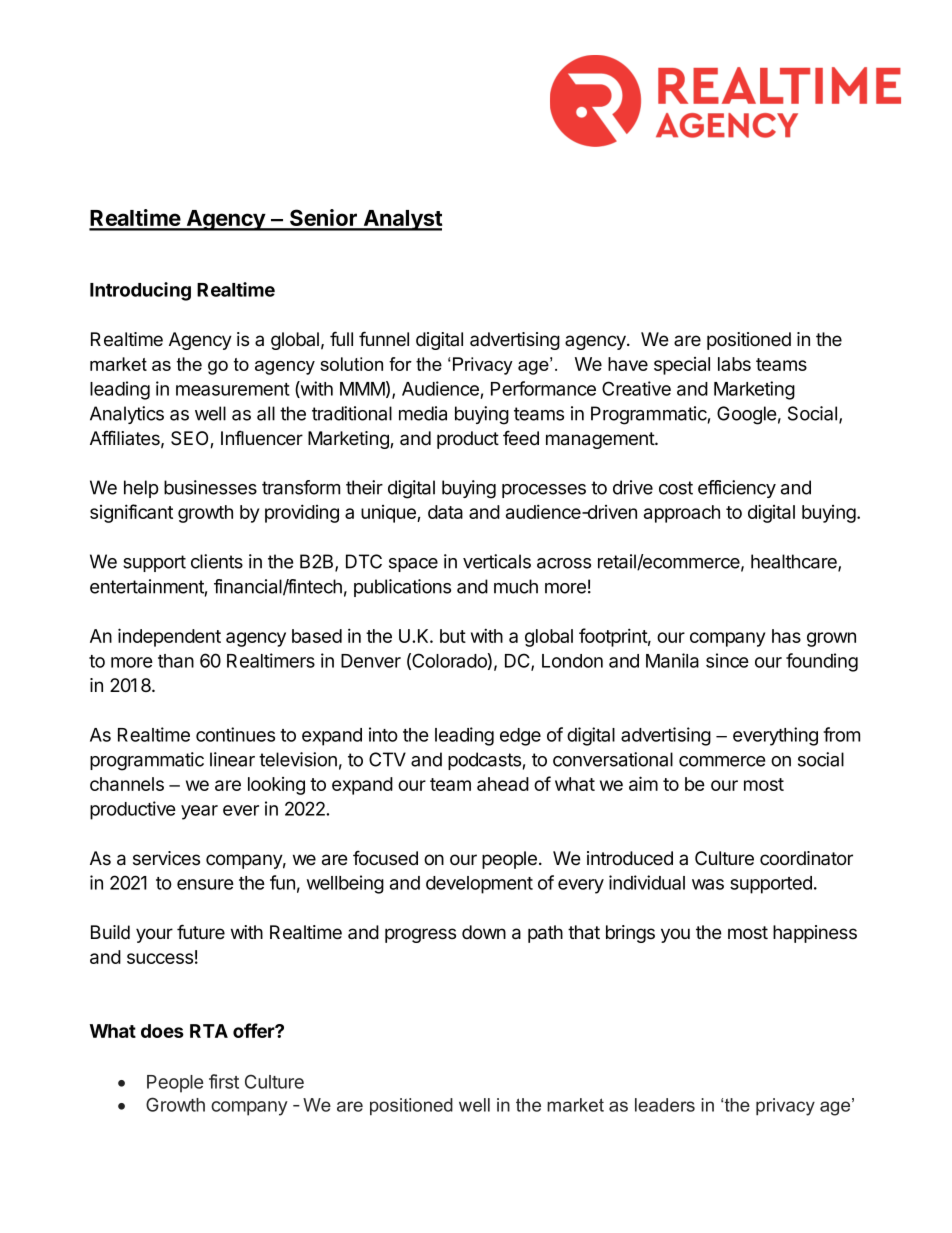 The width and height of the screenshot is (952, 1233). Describe the element at coordinates (191, 439) in the screenshot. I see `SEO` at that location.
